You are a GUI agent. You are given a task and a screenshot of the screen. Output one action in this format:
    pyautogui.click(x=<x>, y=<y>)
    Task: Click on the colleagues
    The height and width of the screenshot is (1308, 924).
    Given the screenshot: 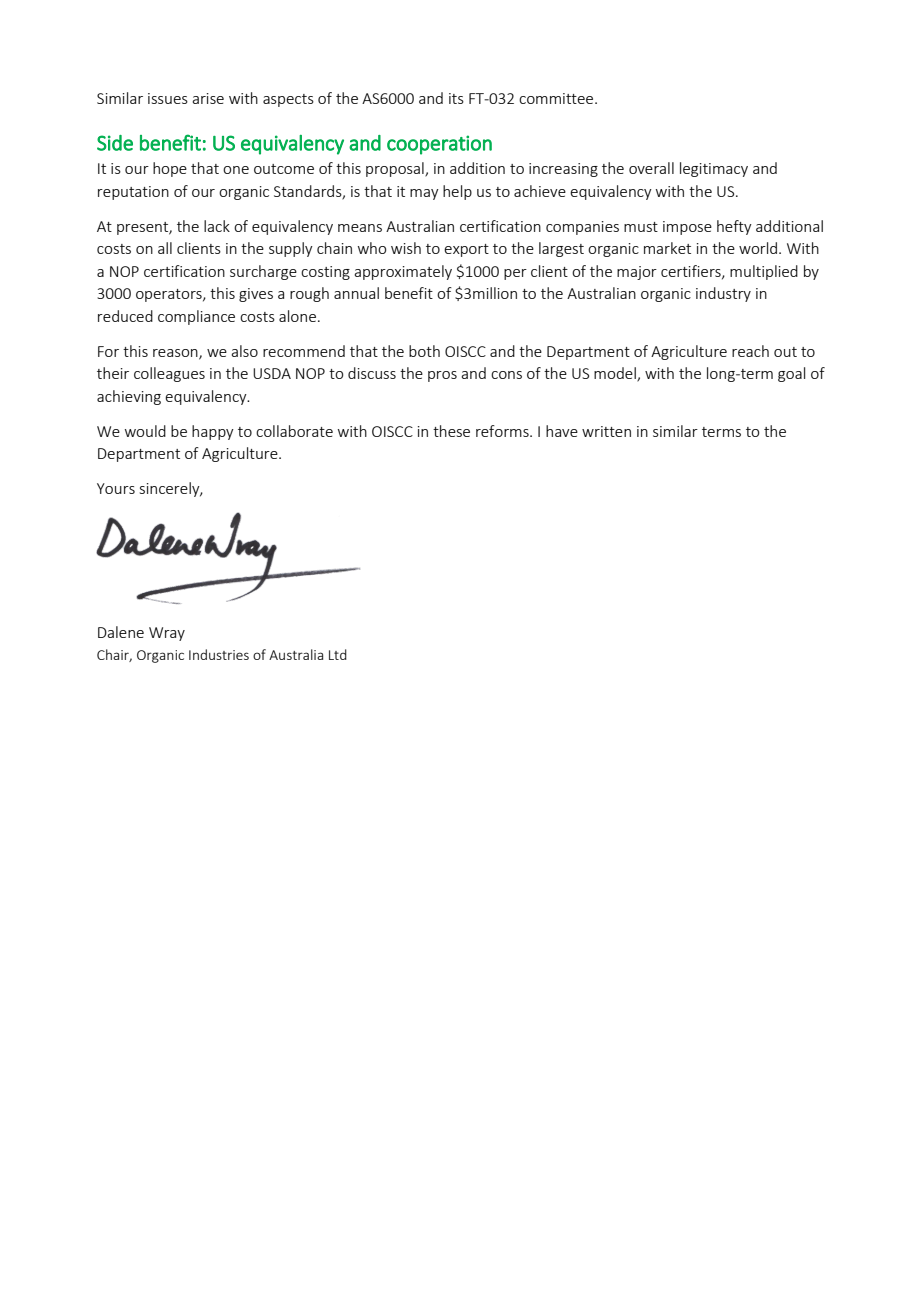 What is the action you would take?
    pyautogui.click(x=169, y=374)
